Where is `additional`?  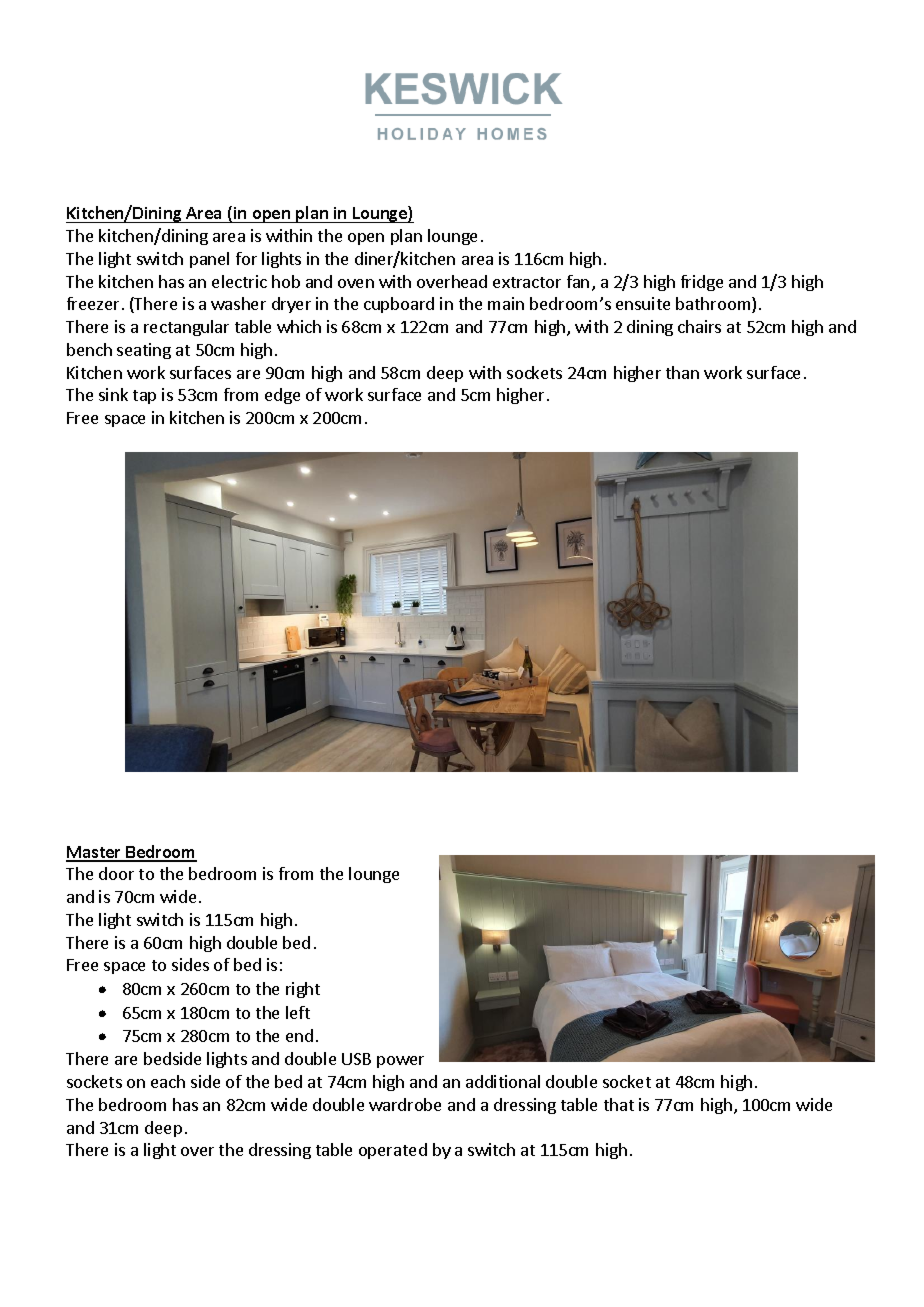
additional is located at coordinates (503, 1081).
